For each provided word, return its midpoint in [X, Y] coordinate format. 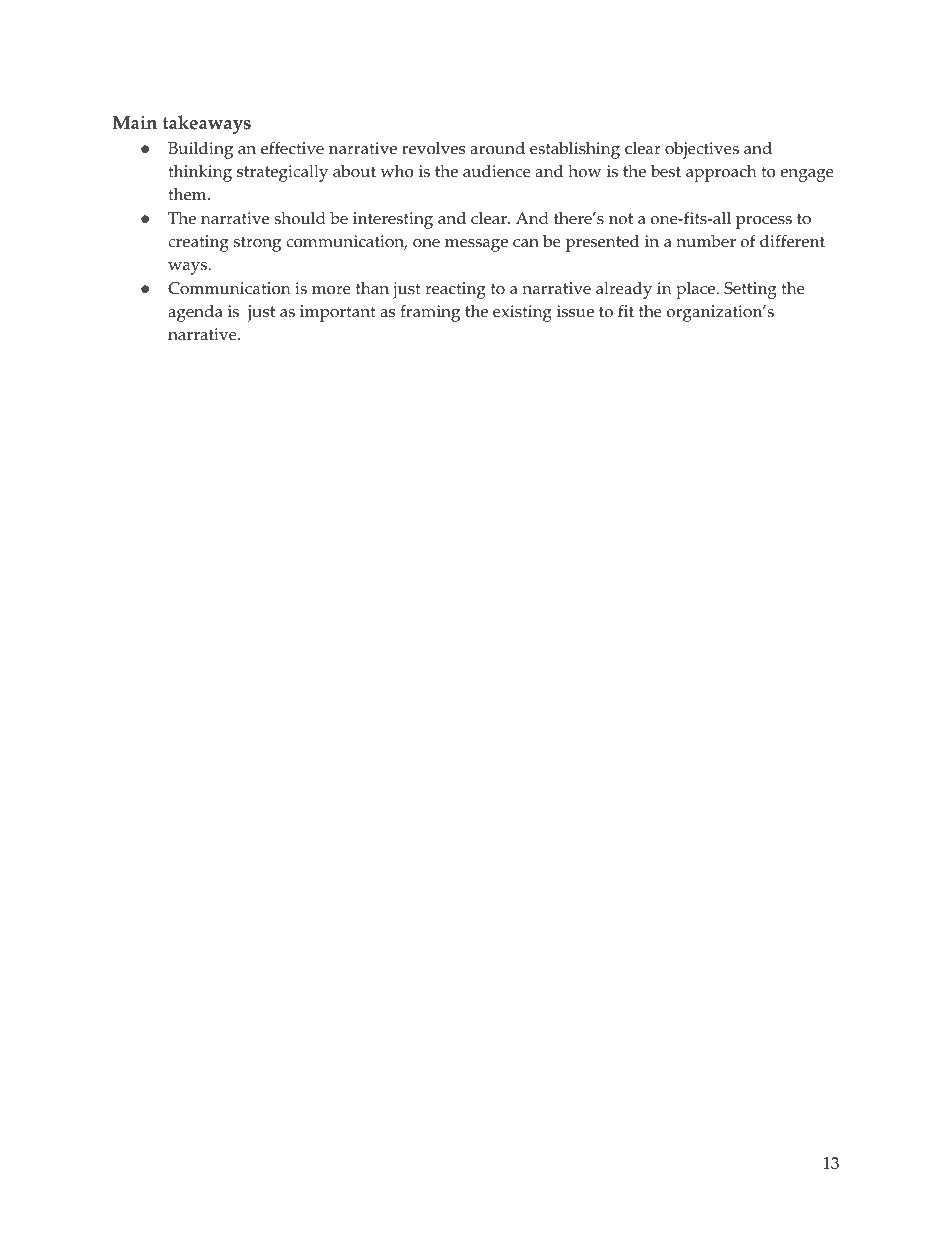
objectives [702, 150]
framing [430, 313]
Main [134, 122]
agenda [195, 313]
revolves [433, 148]
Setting [750, 290]
